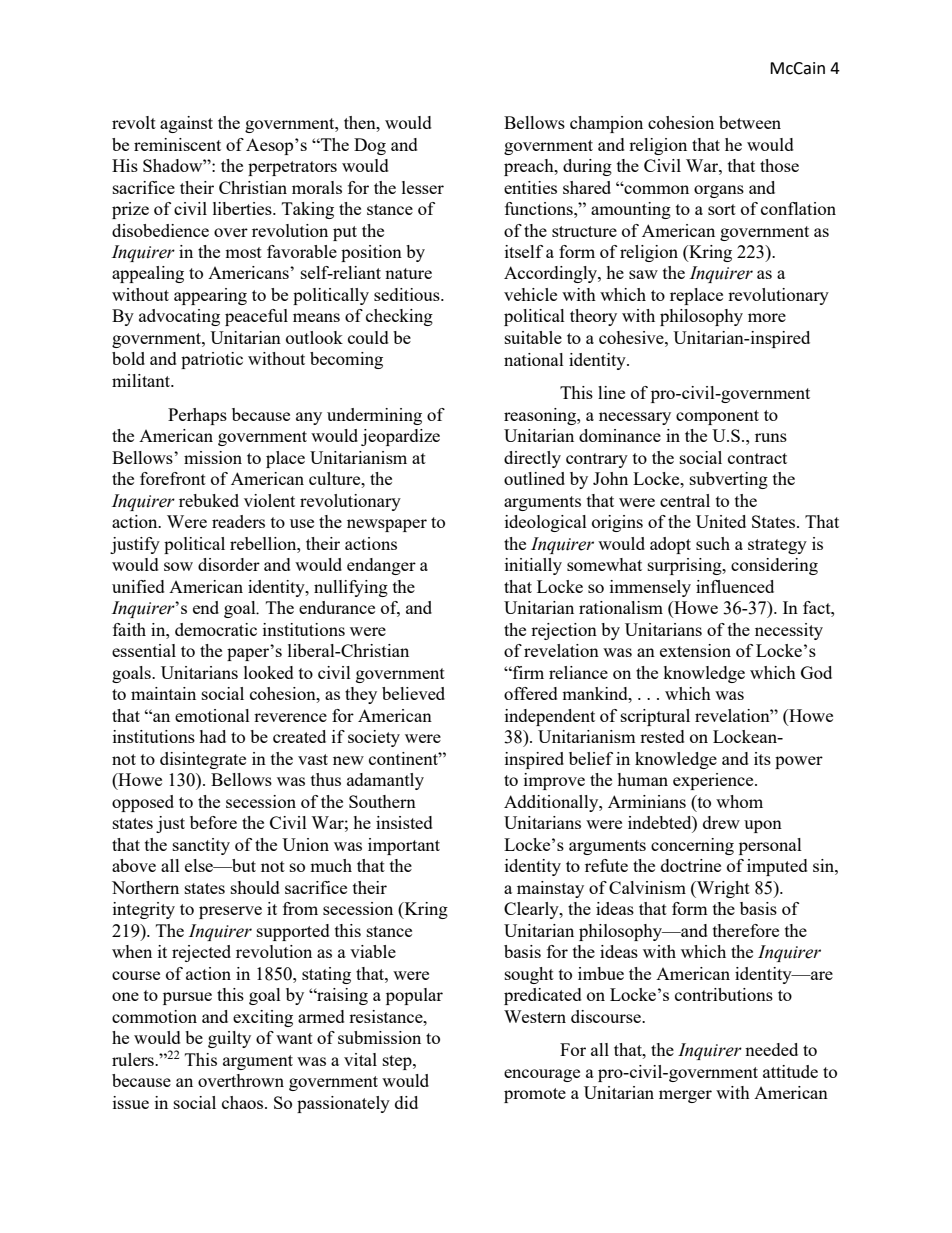 The image size is (952, 1233). Describe the element at coordinates (244, 1102) in the document. I see `chaos` at that location.
